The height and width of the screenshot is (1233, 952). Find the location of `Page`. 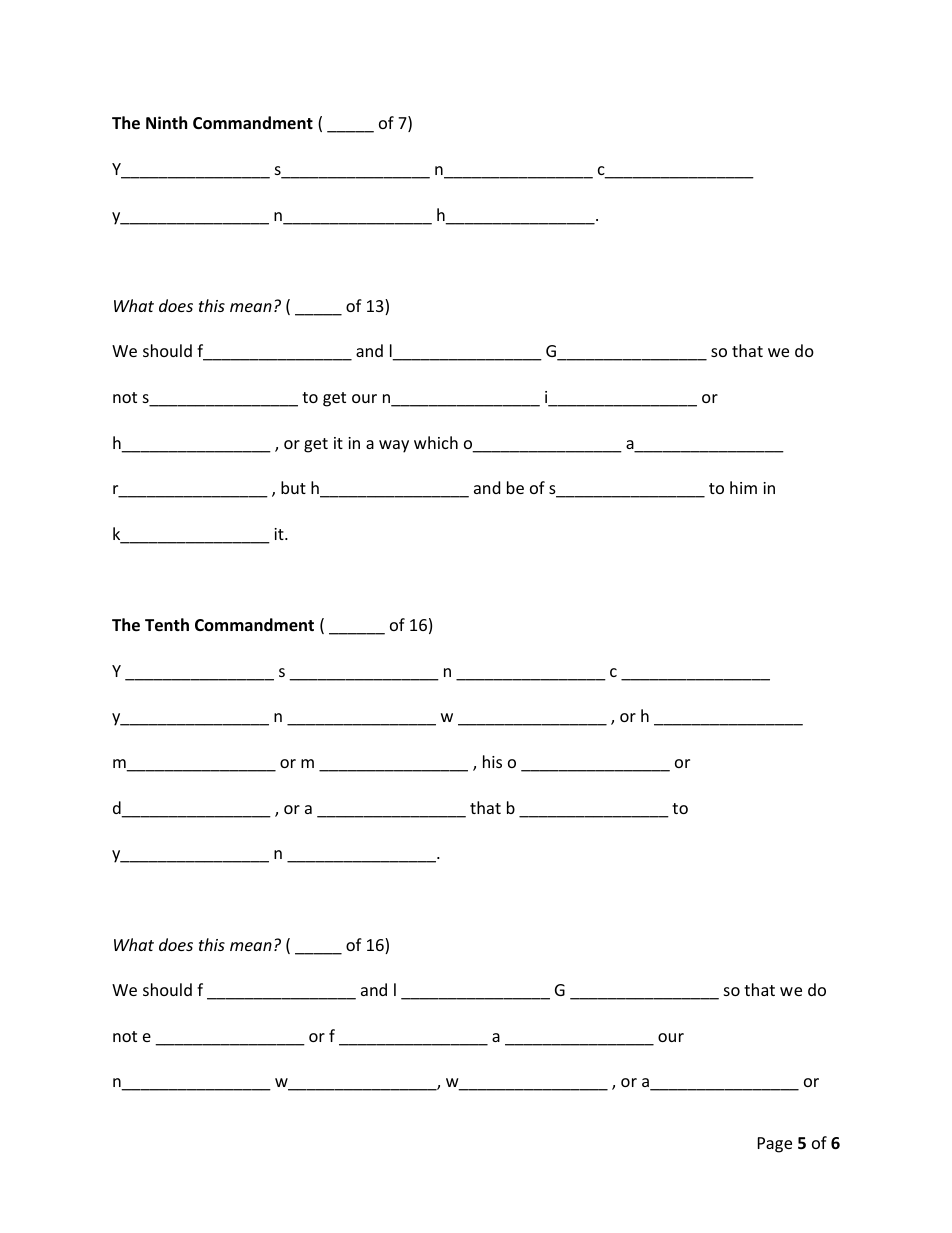

Page is located at coordinates (775, 1145).
